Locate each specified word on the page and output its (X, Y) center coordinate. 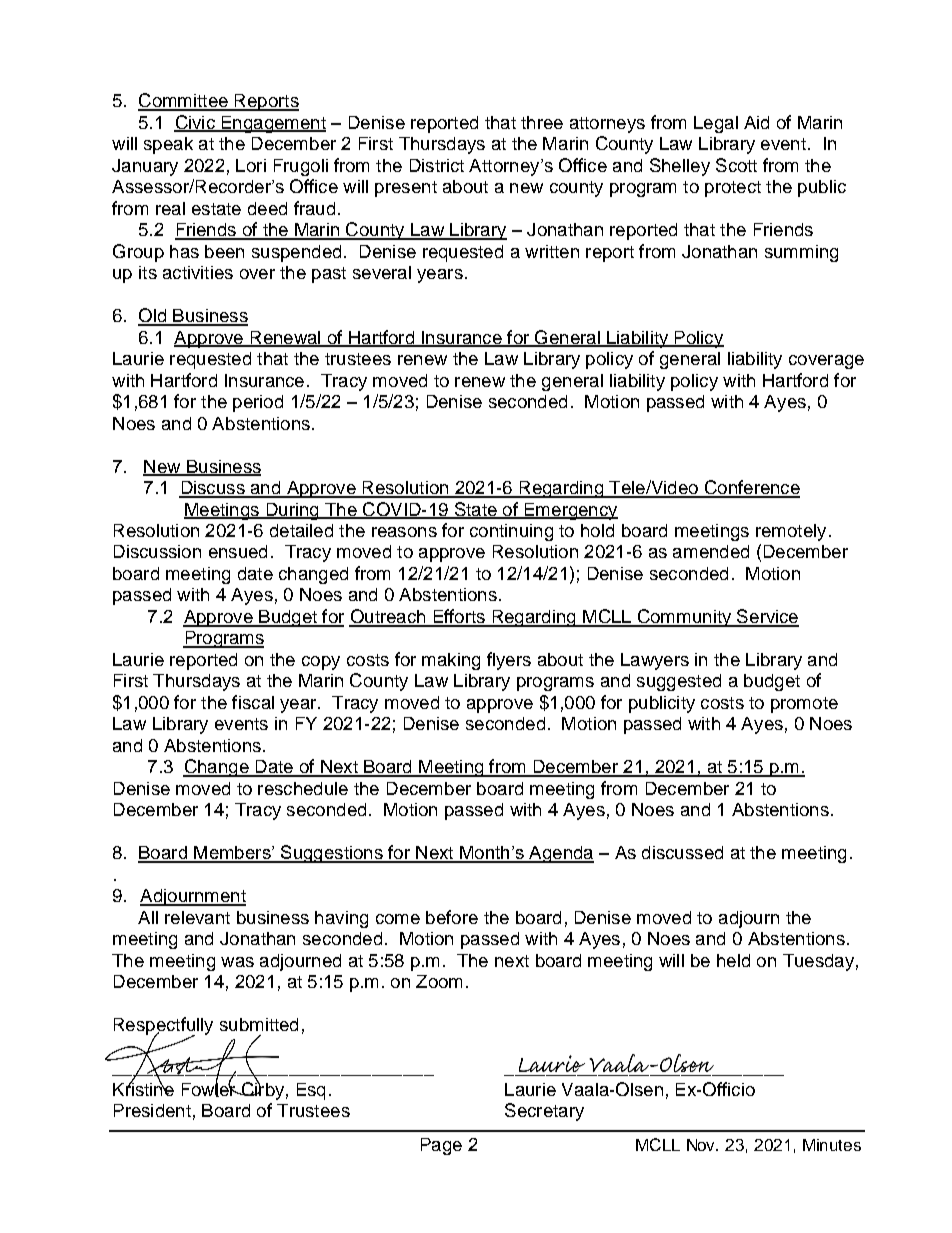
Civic (195, 123)
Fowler (210, 1088)
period (258, 403)
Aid (756, 122)
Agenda (560, 854)
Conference (751, 488)
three (542, 122)
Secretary (544, 1112)
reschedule (303, 788)
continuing (511, 532)
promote (804, 705)
